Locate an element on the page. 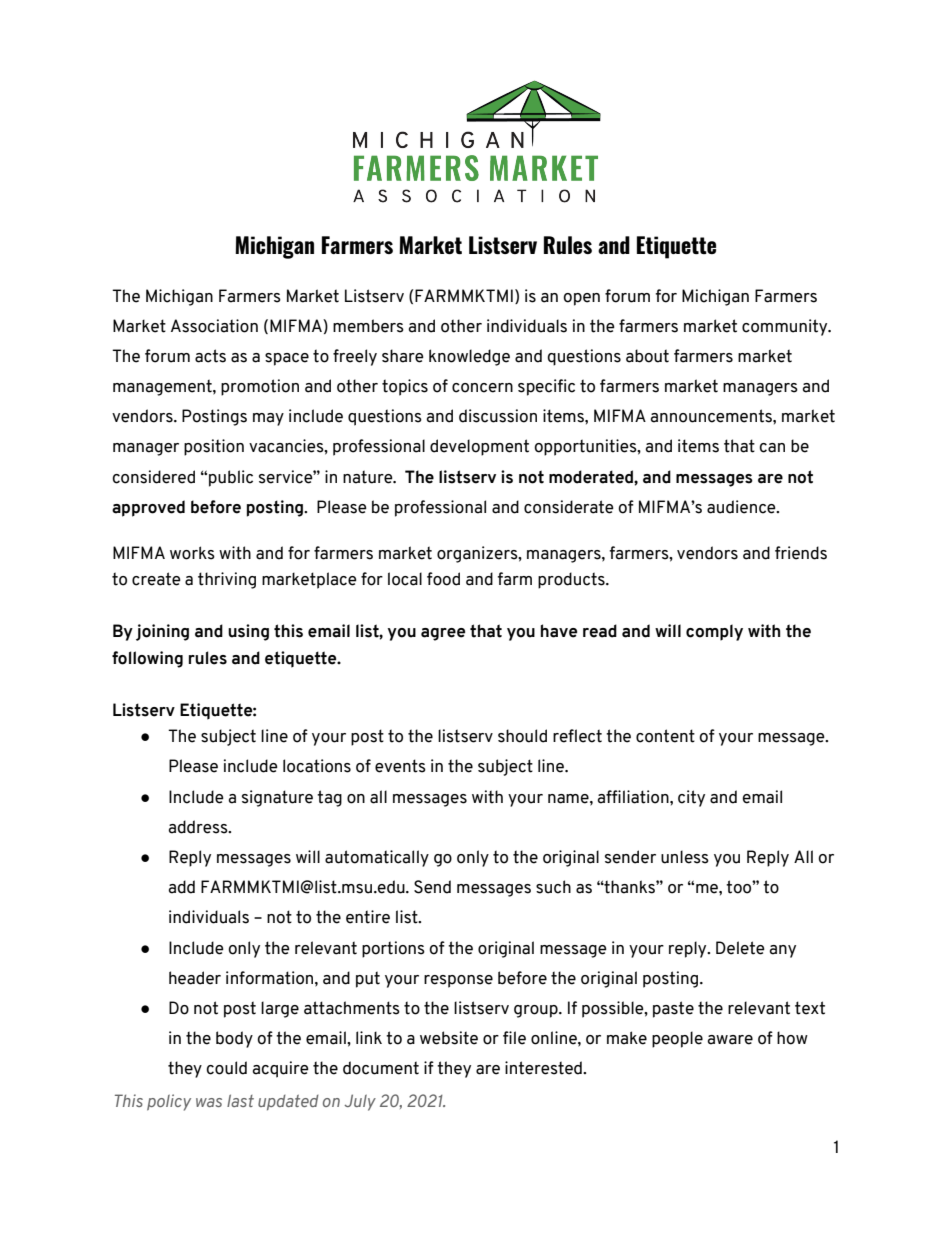  public is located at coordinates (231, 478).
